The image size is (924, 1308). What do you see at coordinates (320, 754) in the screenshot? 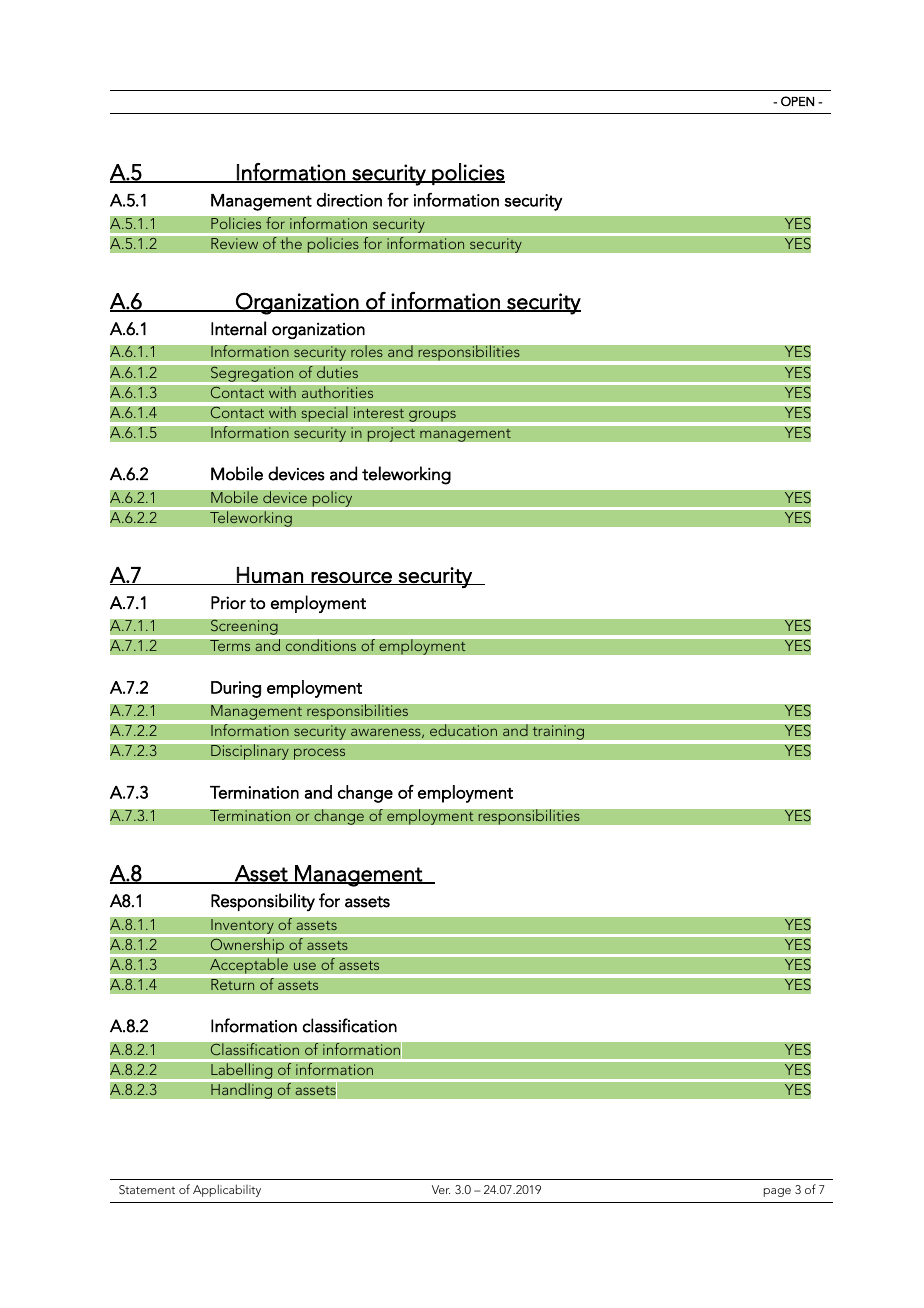
I see `process` at bounding box center [320, 754].
